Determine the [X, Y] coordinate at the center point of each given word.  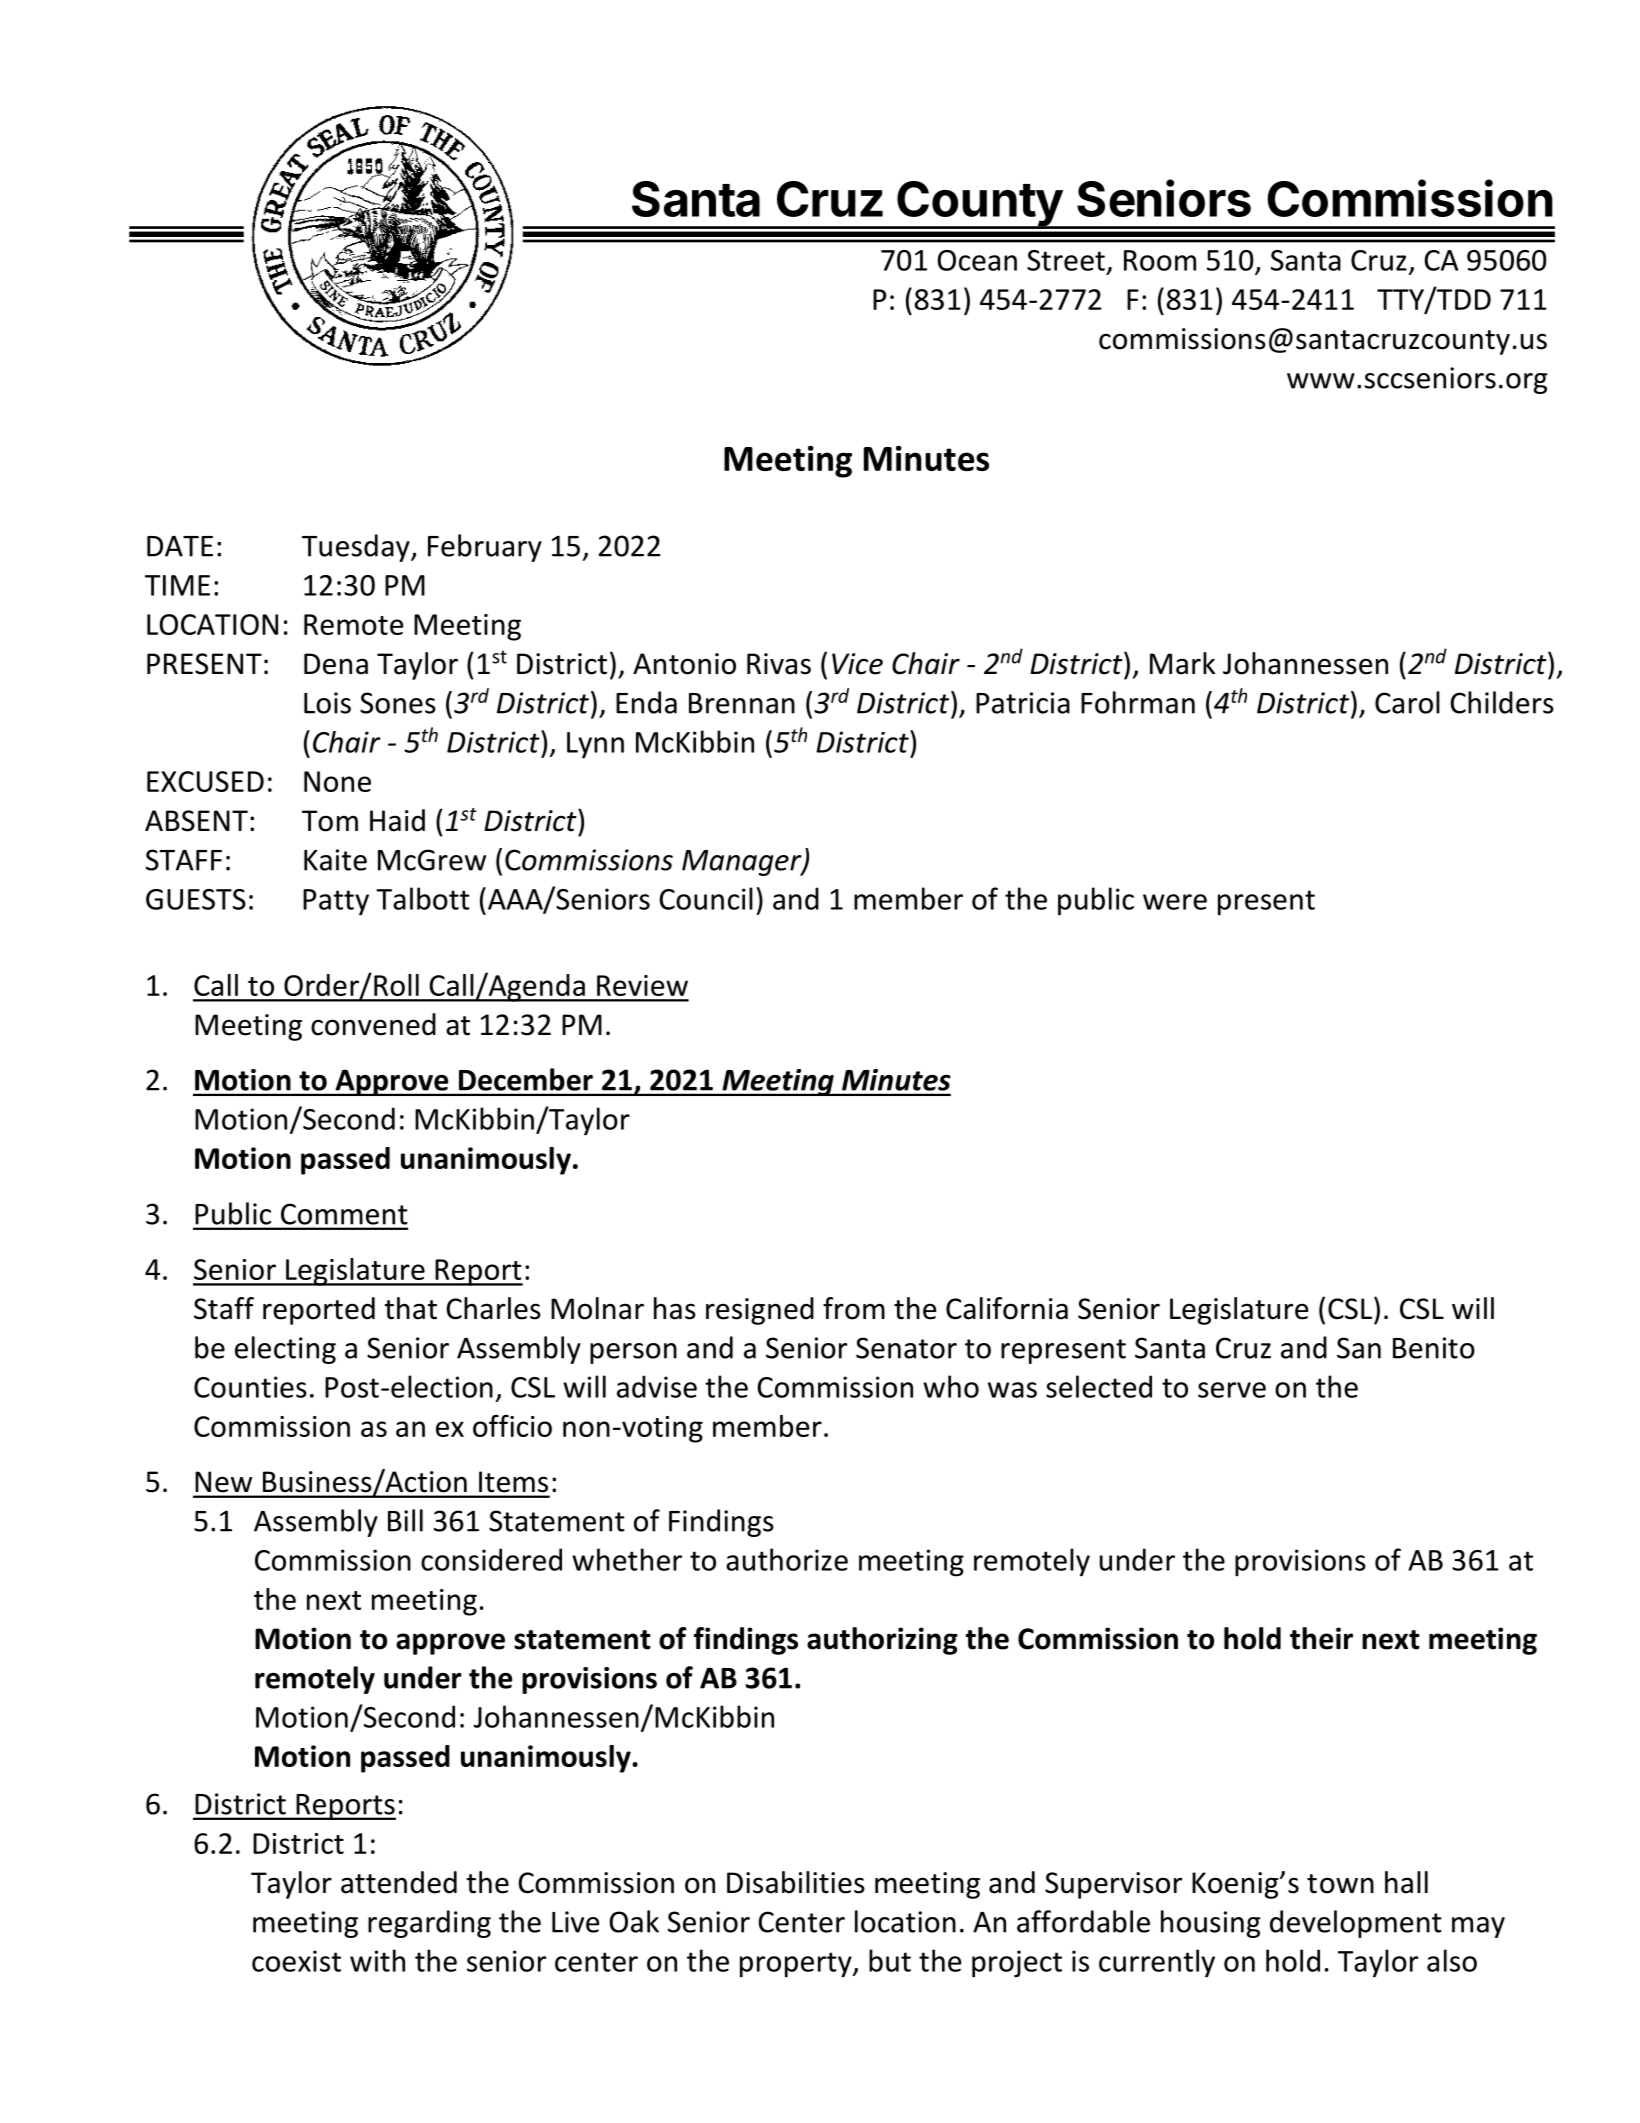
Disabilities [796, 1882]
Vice [857, 664]
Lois [327, 703]
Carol [1407, 702]
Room [1160, 260]
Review [642, 985]
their [1321, 1638]
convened [373, 1024]
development [1356, 1924]
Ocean [977, 260]
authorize [787, 1559]
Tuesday [357, 548]
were [1175, 902]
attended [399, 1882]
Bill [405, 1520]
